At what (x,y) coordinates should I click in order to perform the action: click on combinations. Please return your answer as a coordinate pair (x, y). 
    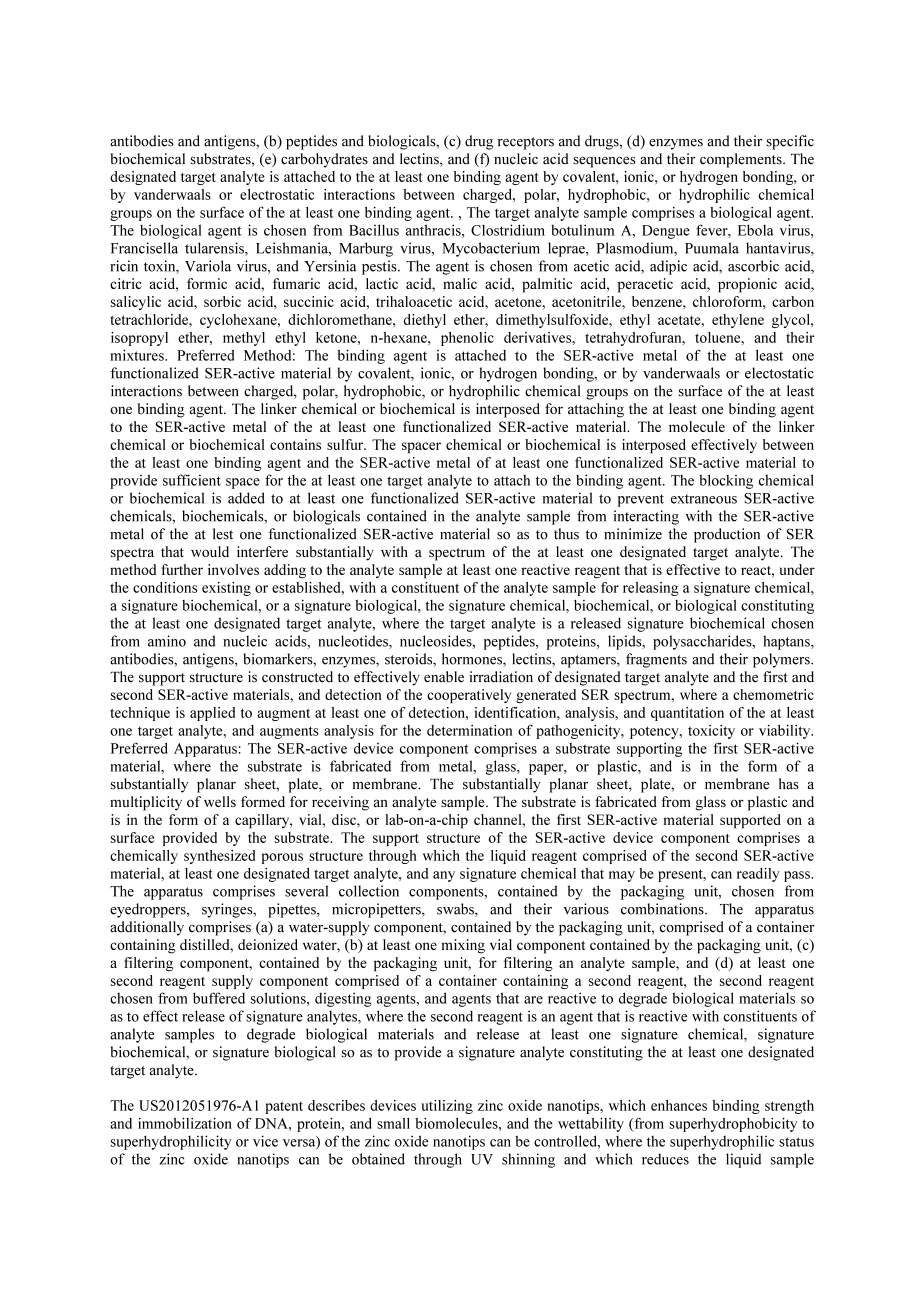
    Looking at the image, I should click on (663, 909).
